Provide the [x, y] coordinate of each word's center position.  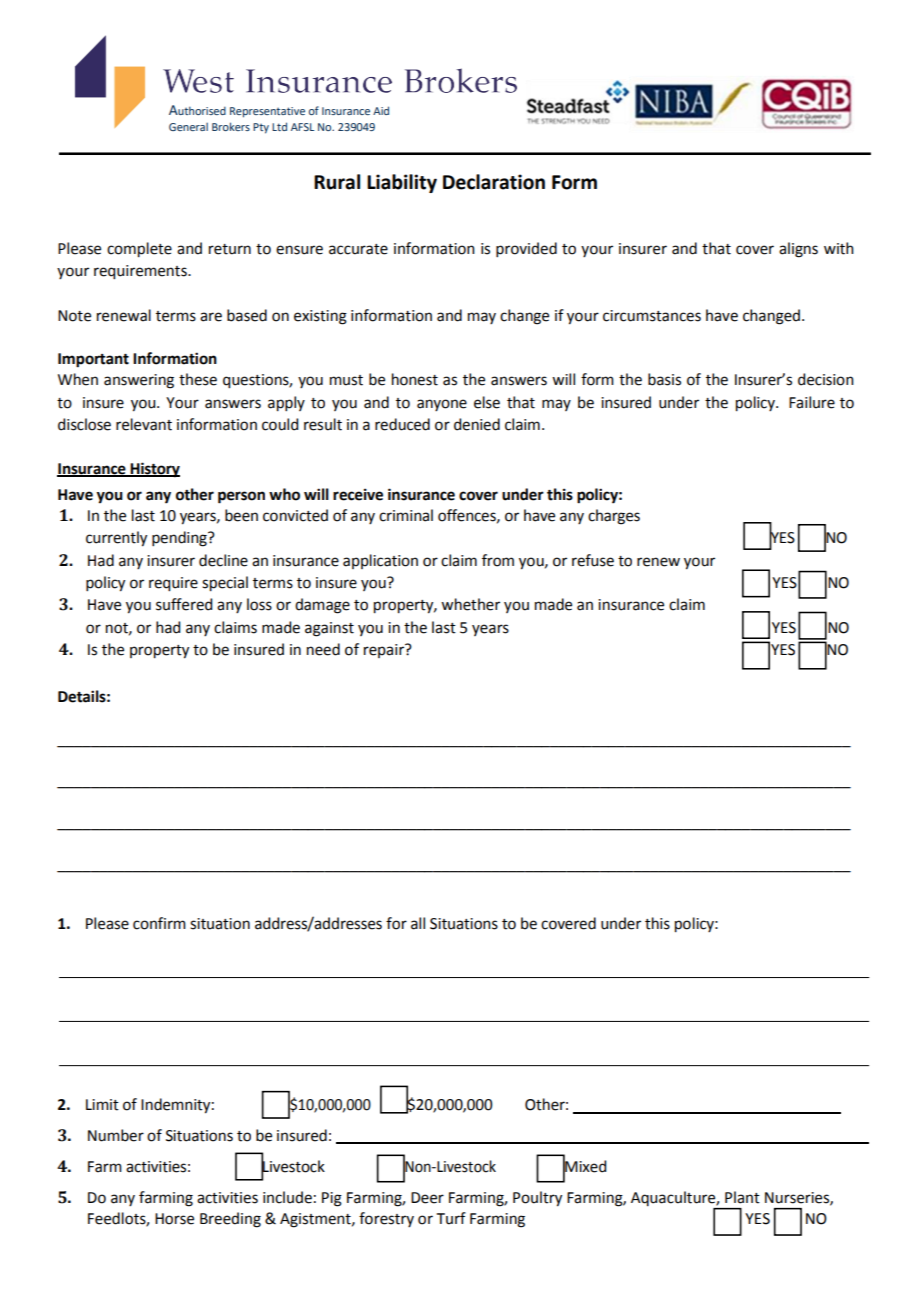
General [188, 127]
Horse [174, 1219]
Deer [427, 1198]
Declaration [494, 182]
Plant [742, 1197]
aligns [798, 250]
